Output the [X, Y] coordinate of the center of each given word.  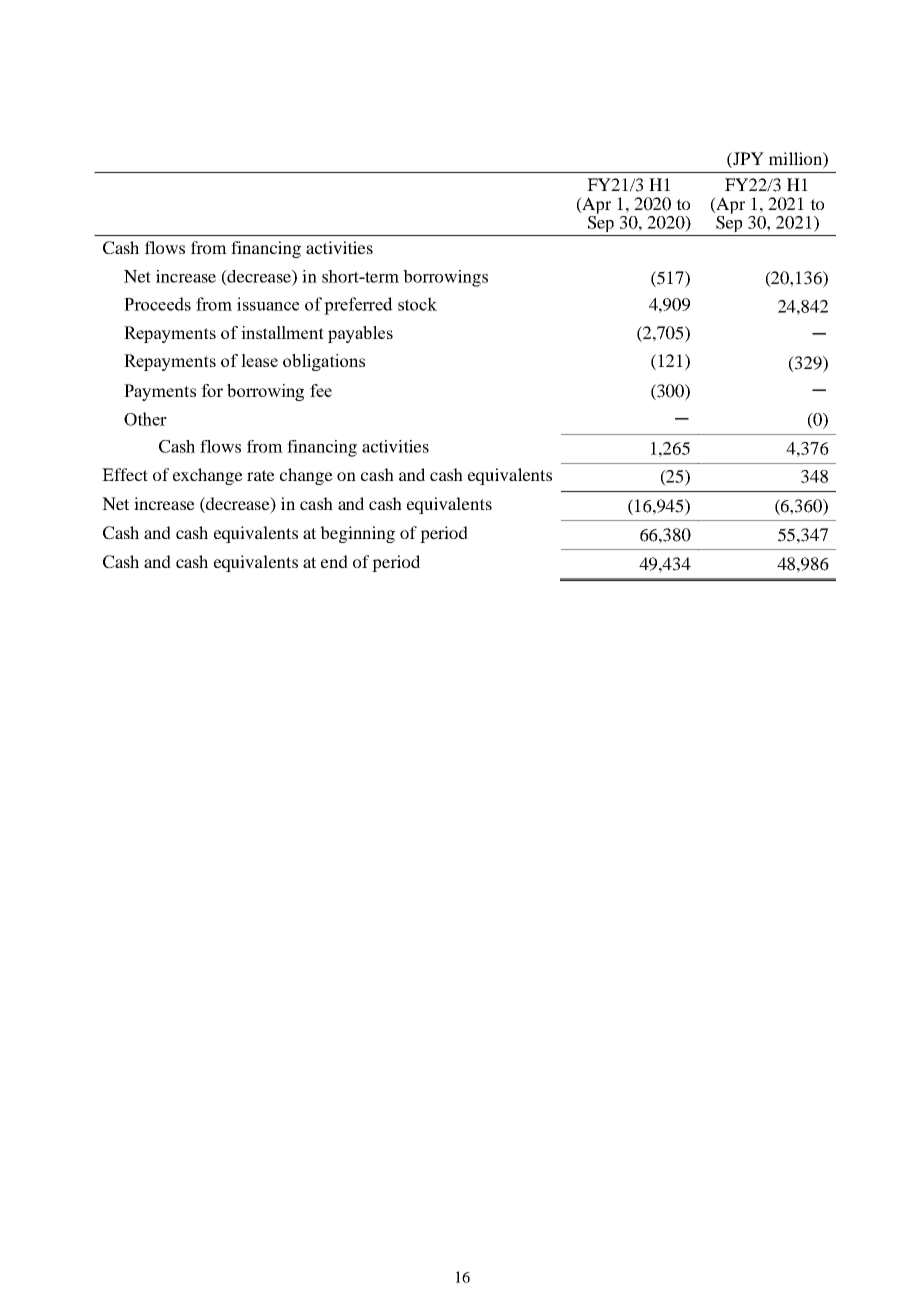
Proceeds [157, 304]
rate [261, 475]
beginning [357, 534]
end [334, 561]
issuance [268, 304]
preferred [358, 306]
